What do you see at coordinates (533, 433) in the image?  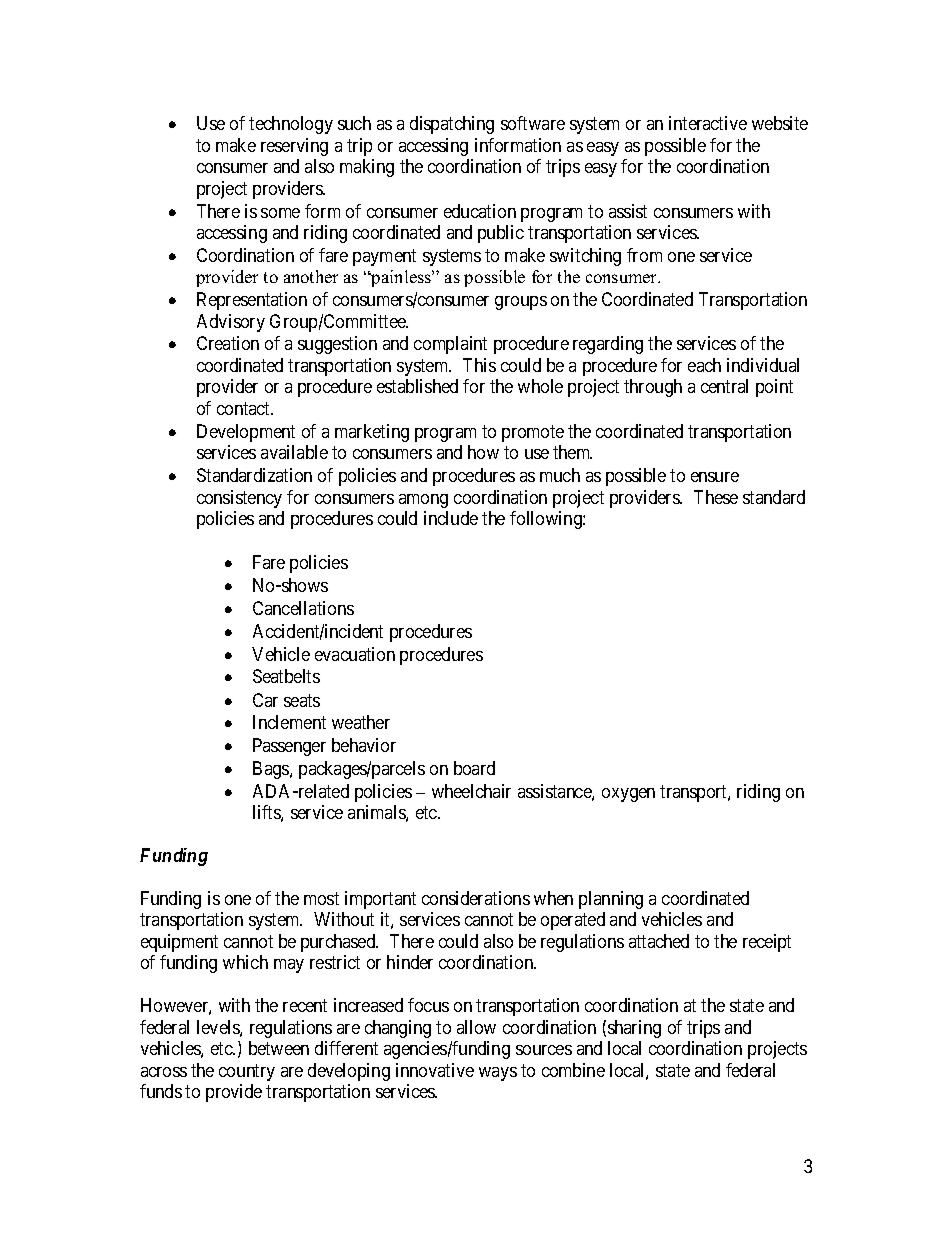 I see `promote` at bounding box center [533, 433].
